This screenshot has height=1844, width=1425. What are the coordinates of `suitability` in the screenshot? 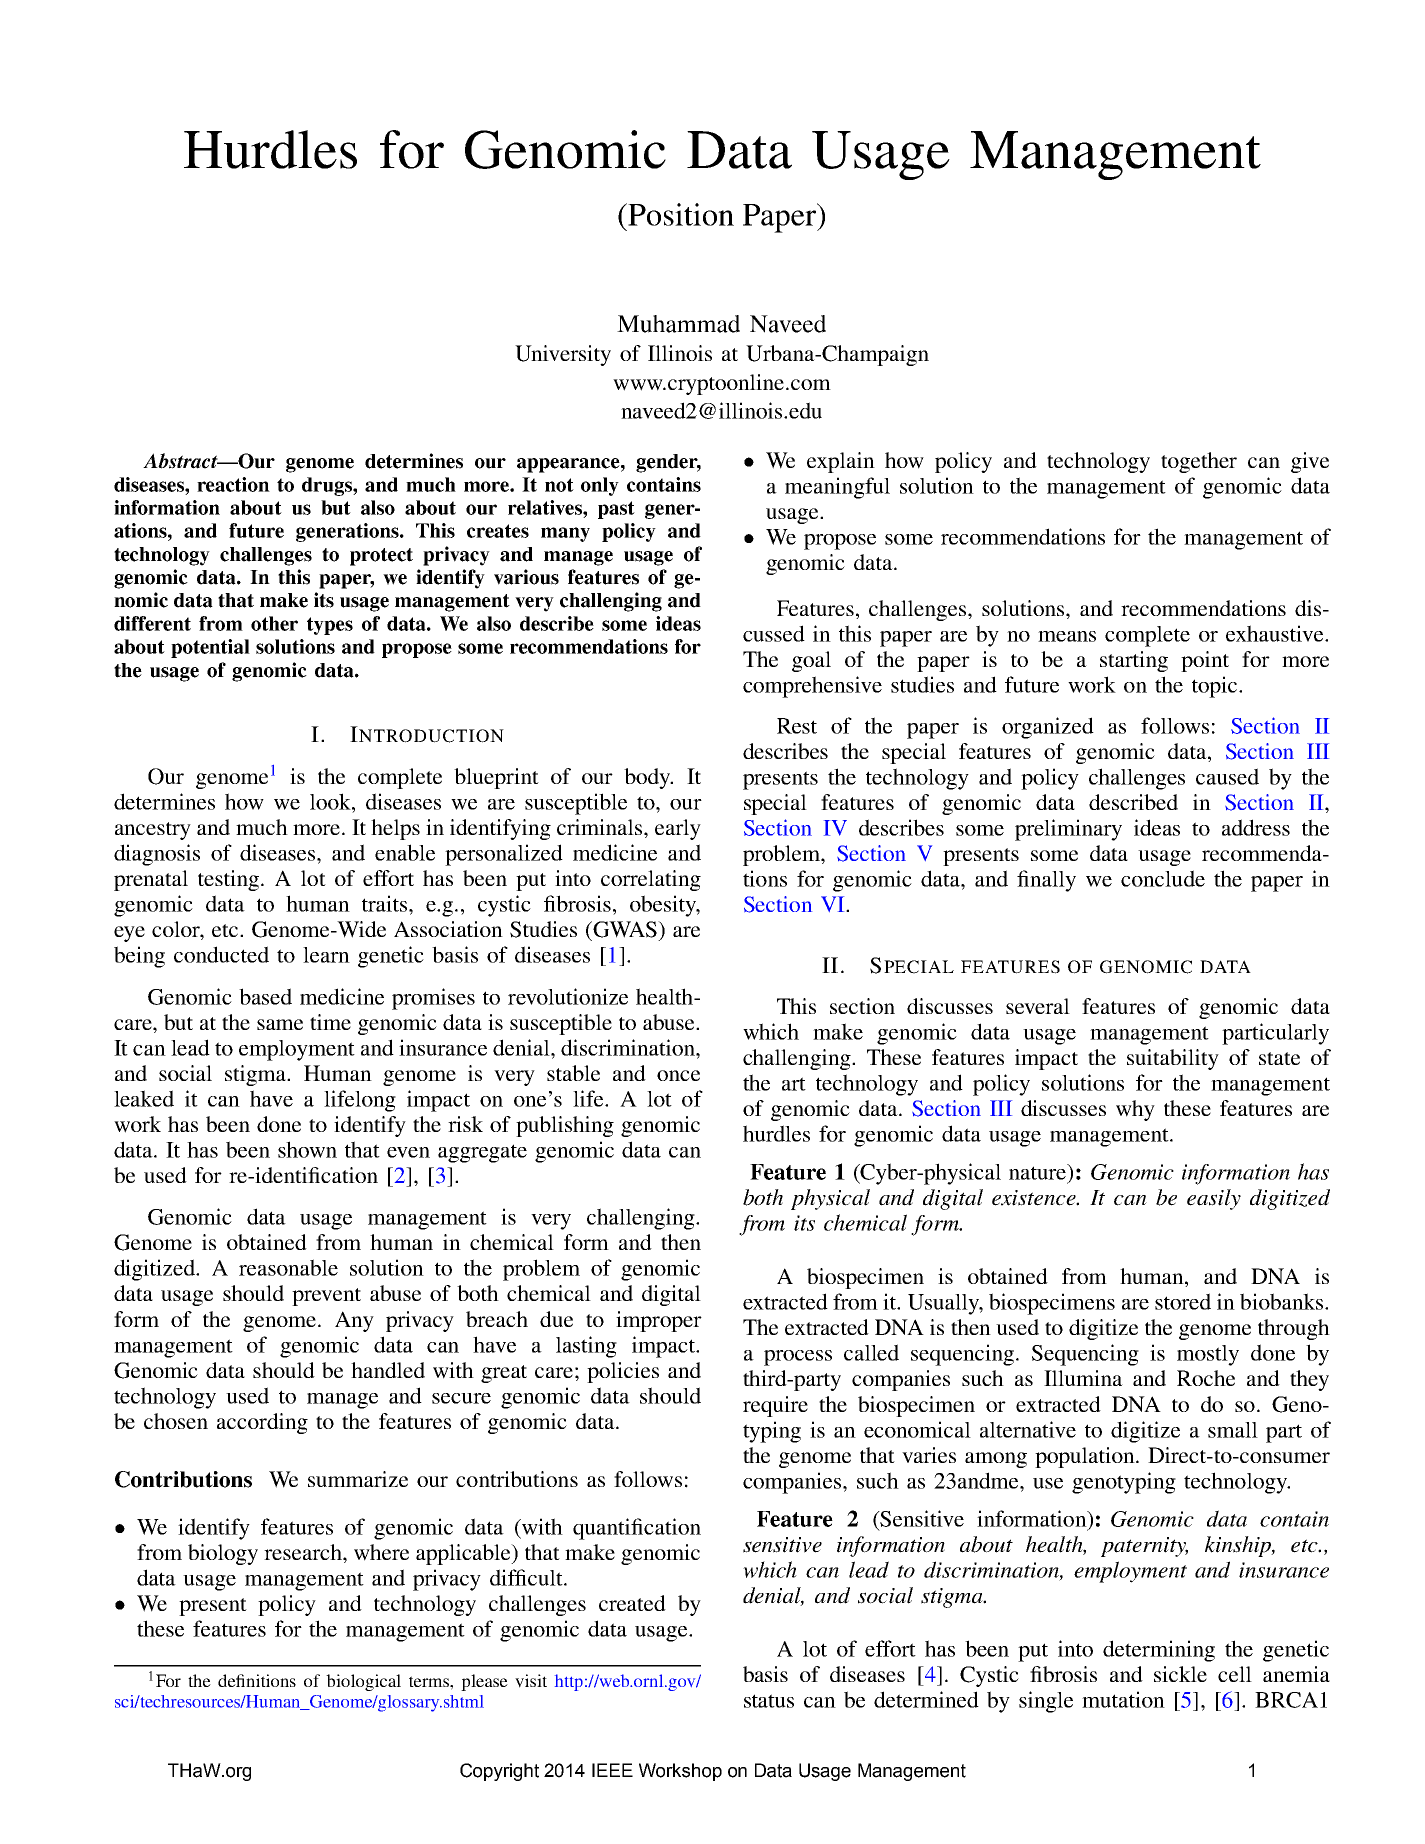 It's located at (1173, 1059).
